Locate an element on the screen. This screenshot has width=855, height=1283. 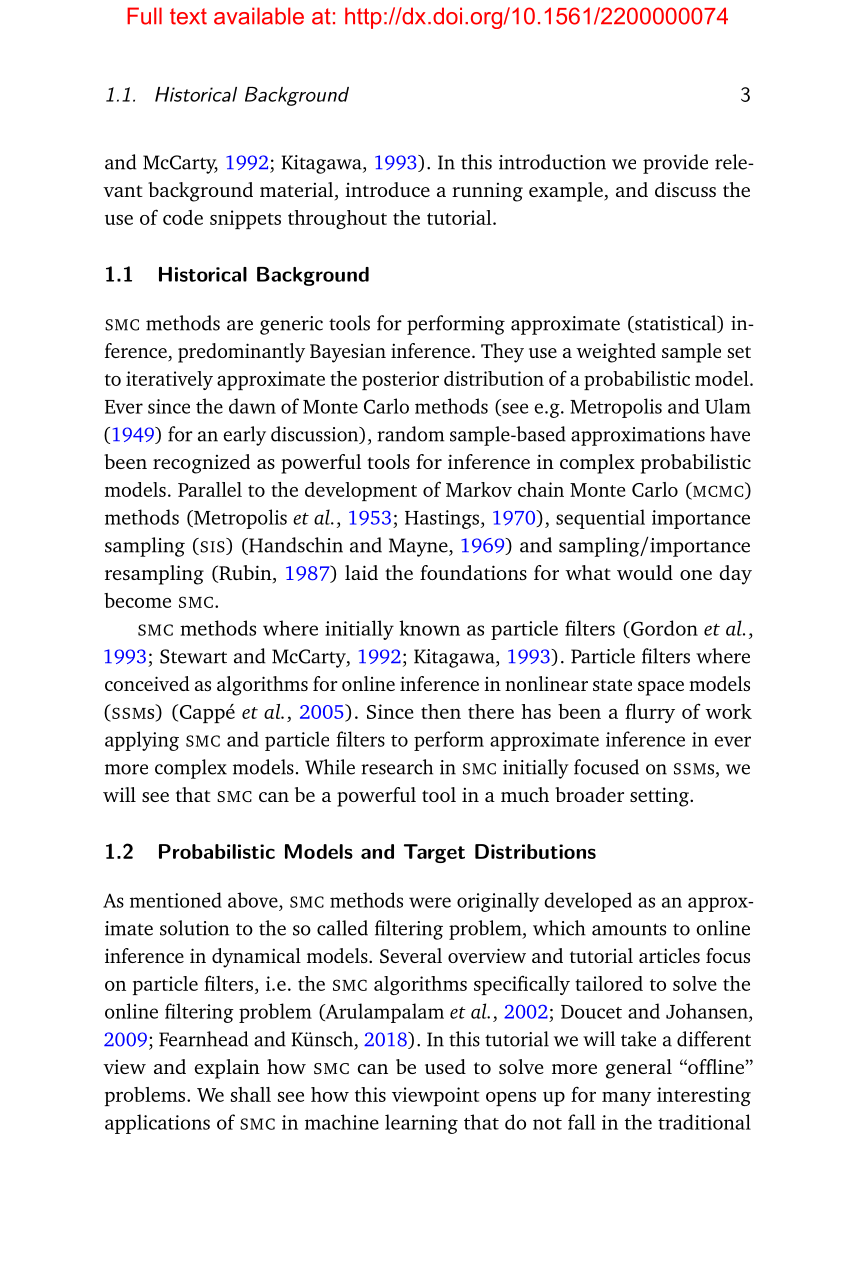
would is located at coordinates (645, 572).
